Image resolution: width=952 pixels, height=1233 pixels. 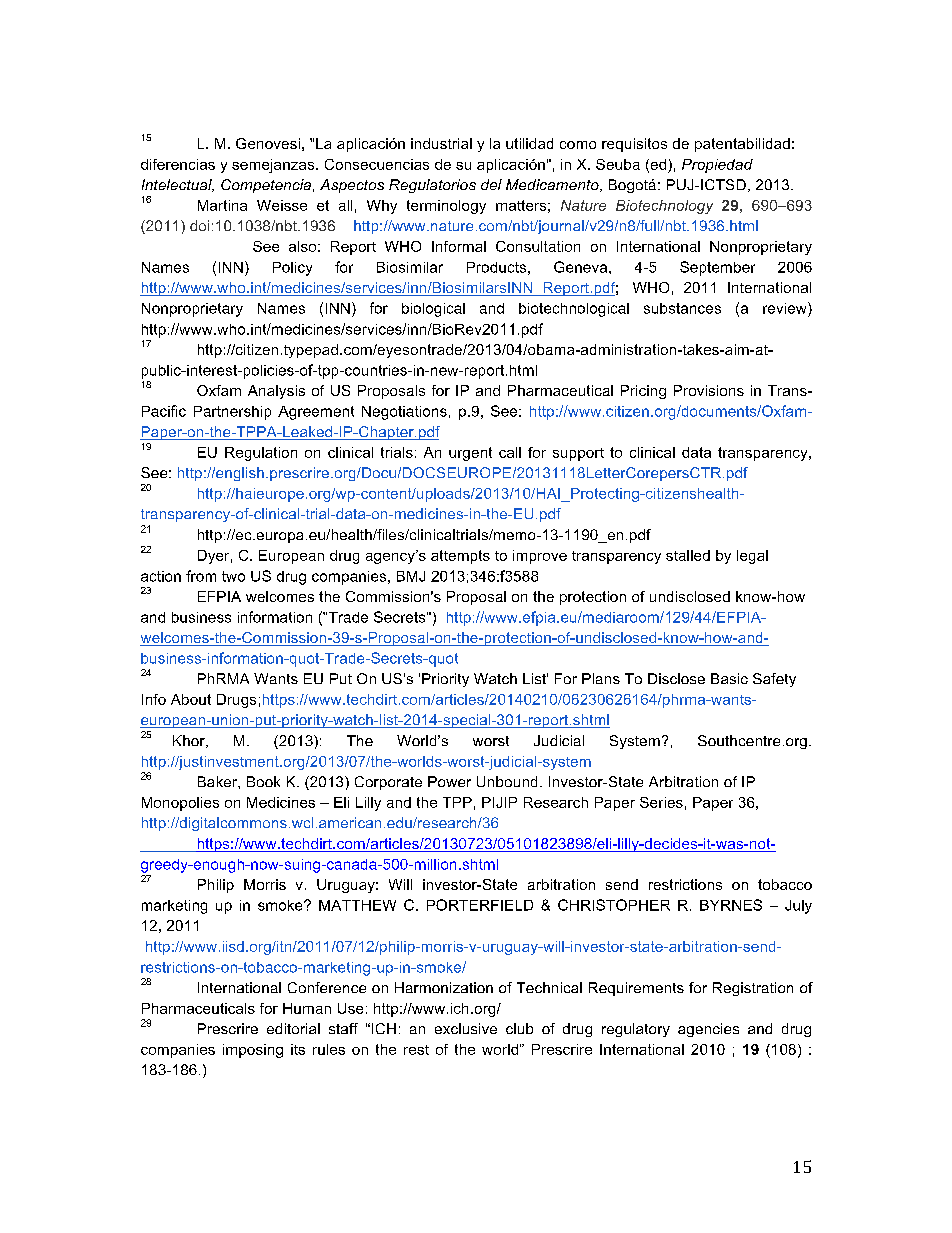 What do you see at coordinates (261, 454) in the screenshot?
I see `Regulation` at bounding box center [261, 454].
